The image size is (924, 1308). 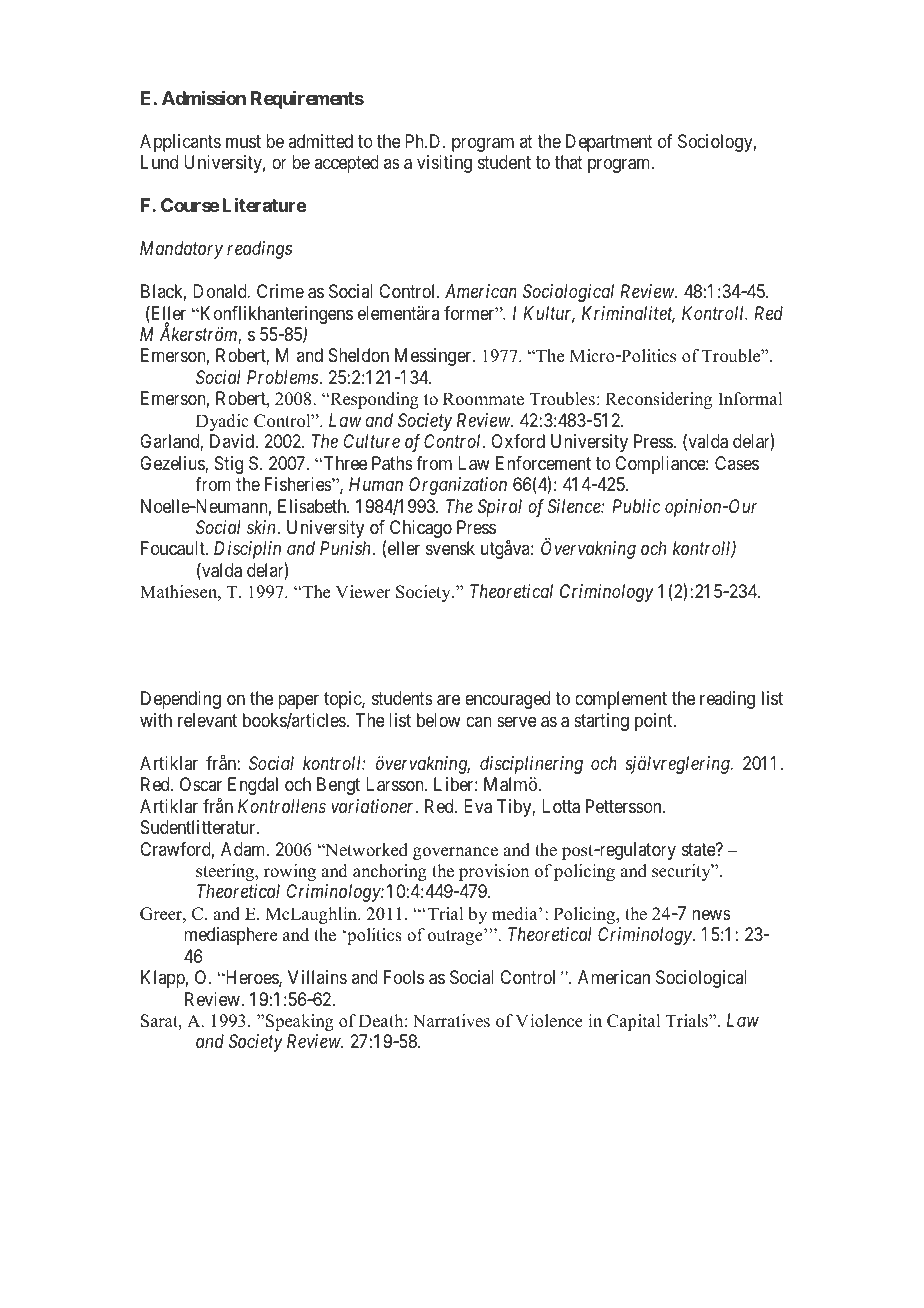 I want to click on point, so click(x=655, y=722).
